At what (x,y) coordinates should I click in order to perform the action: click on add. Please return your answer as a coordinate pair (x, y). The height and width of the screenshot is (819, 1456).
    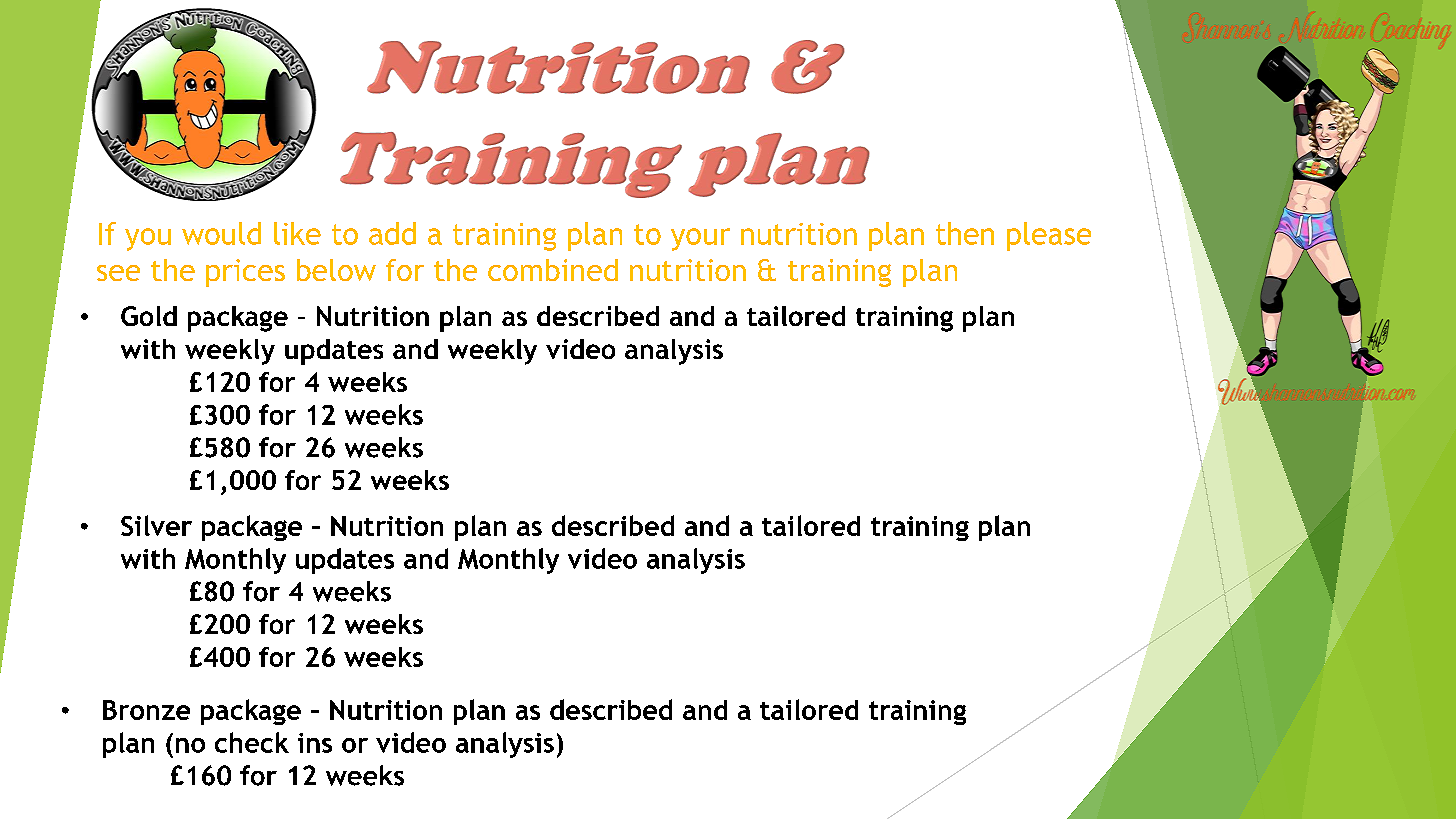
    Looking at the image, I should click on (392, 233).
